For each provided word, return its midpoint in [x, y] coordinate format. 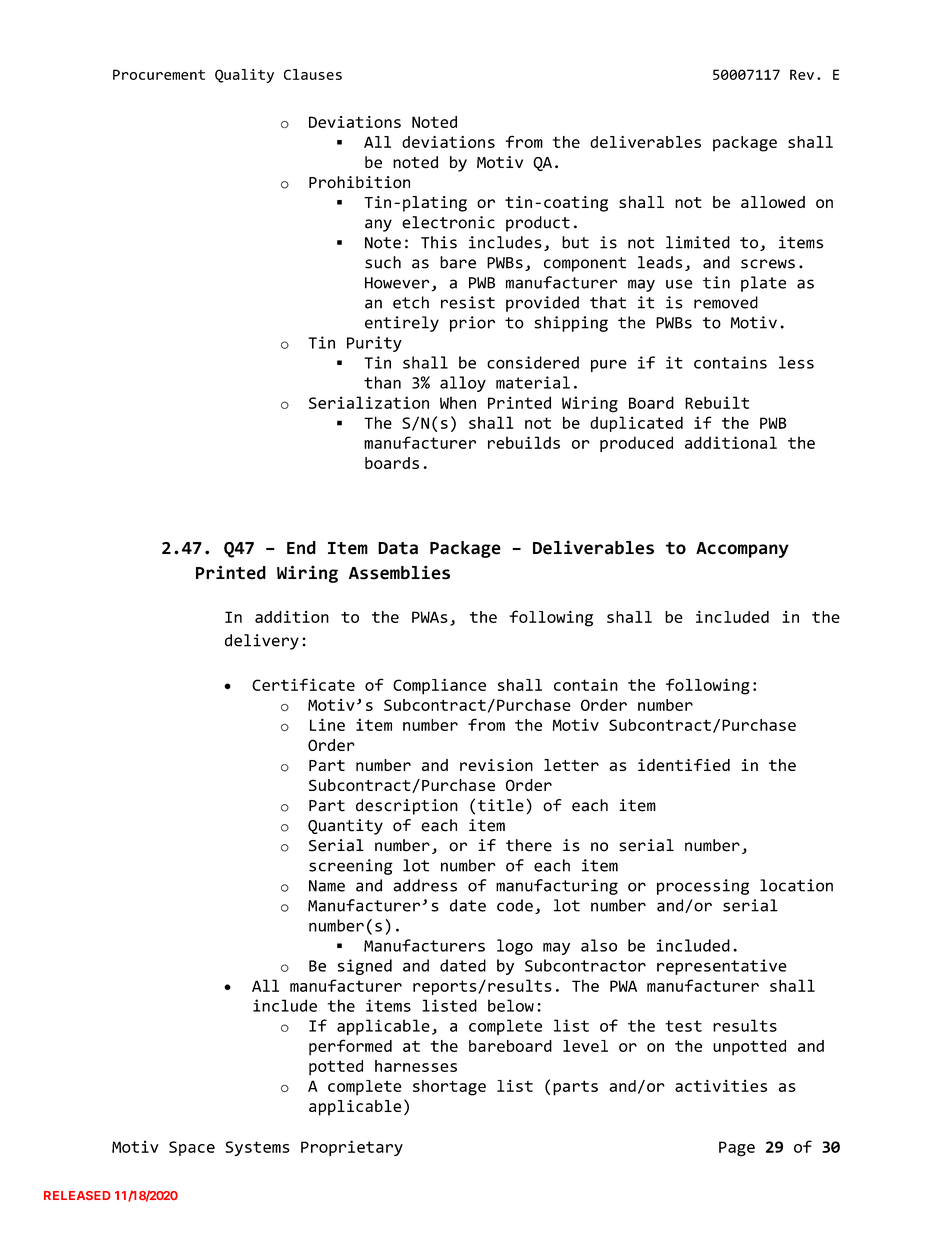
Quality [244, 76]
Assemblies [399, 572]
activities [721, 1085]
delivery [262, 642]
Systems [257, 1148]
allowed [773, 202]
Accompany [742, 550]
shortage [449, 1088]
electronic [448, 222]
